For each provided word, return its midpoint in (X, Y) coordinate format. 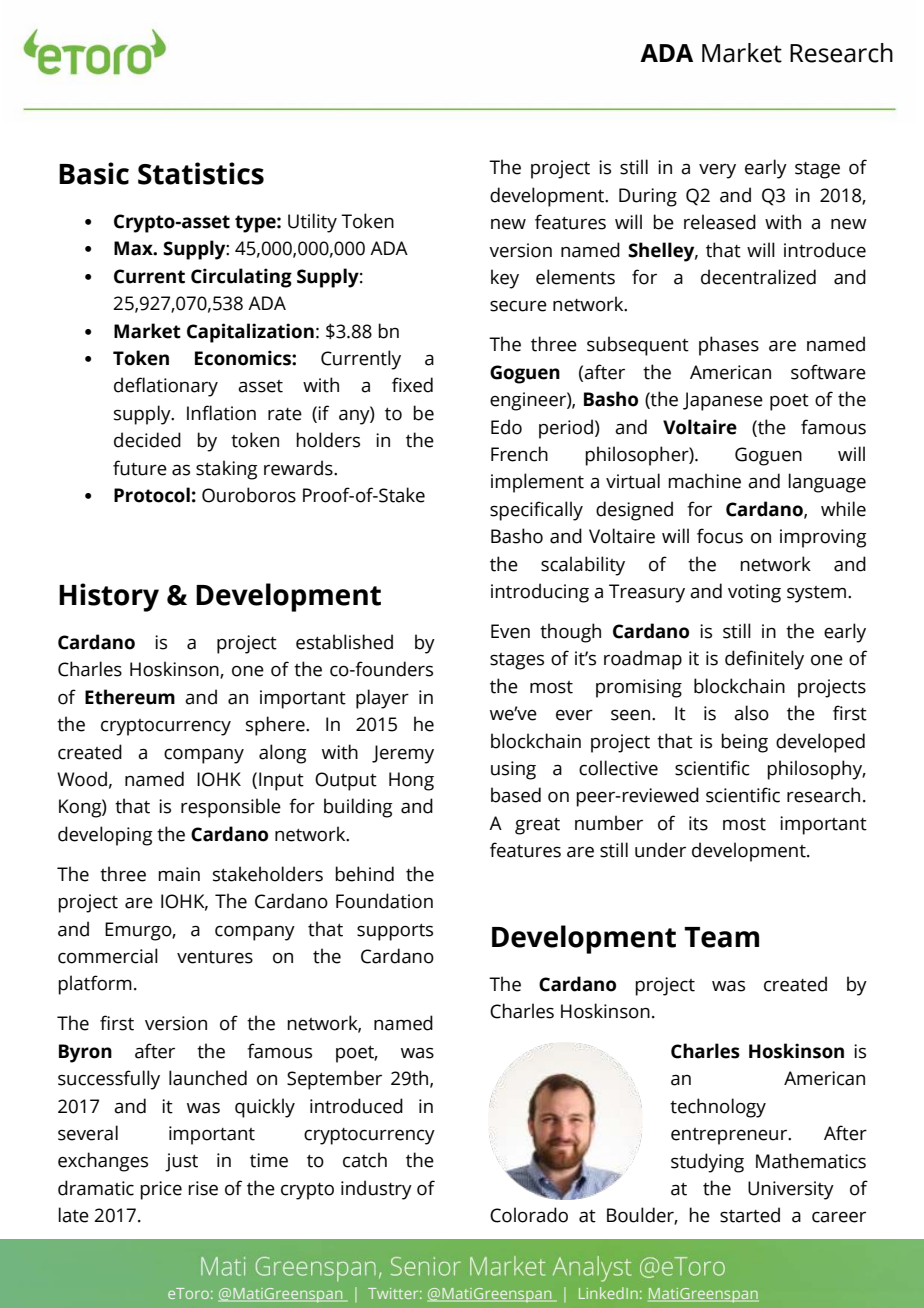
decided (147, 440)
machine (704, 481)
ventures (215, 957)
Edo (506, 427)
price (161, 1190)
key (505, 279)
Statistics (201, 173)
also (751, 713)
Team (721, 937)
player (382, 699)
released (720, 222)
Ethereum (130, 697)
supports (395, 932)
